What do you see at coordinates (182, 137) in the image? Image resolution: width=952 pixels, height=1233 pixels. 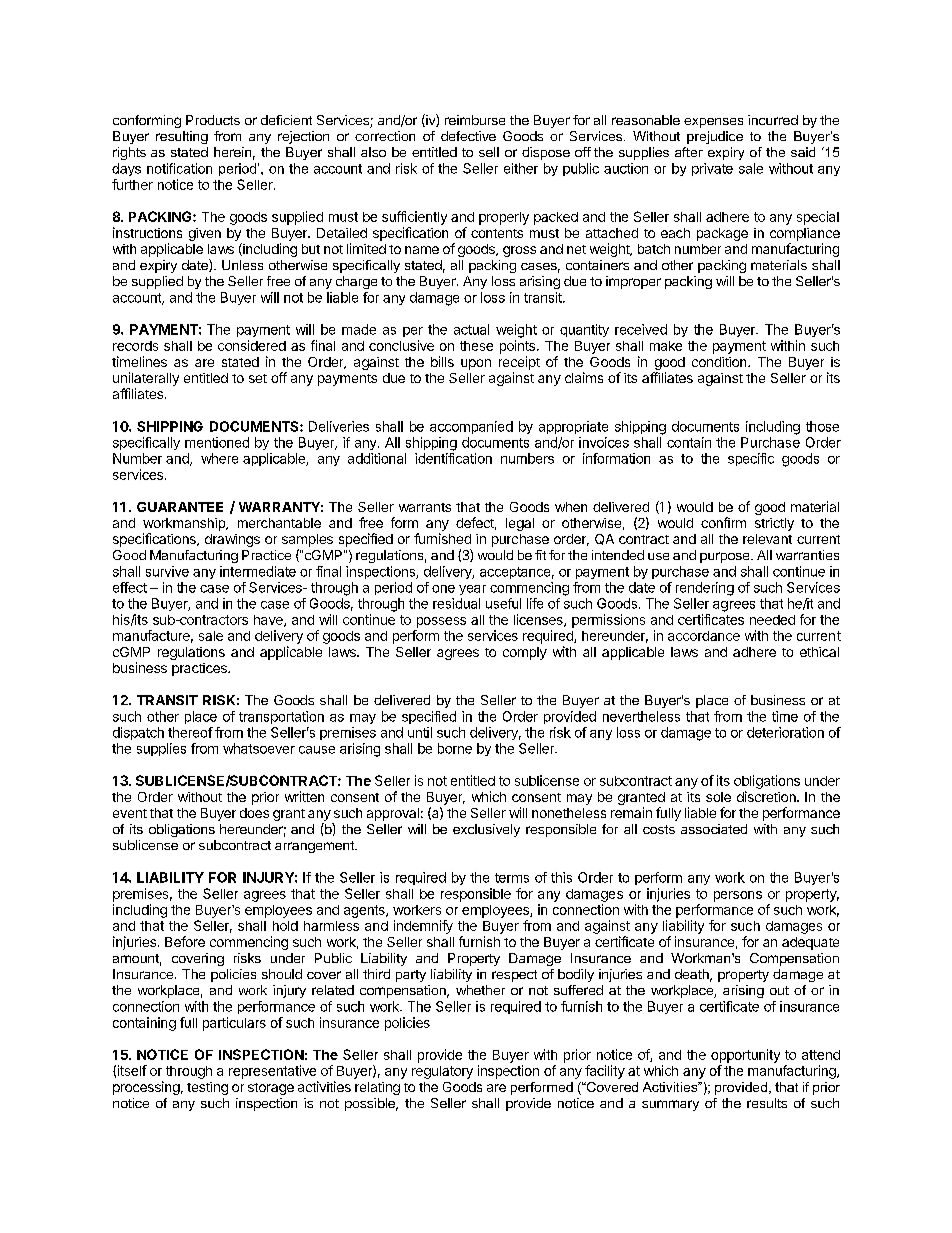 I see `resulting` at bounding box center [182, 137].
